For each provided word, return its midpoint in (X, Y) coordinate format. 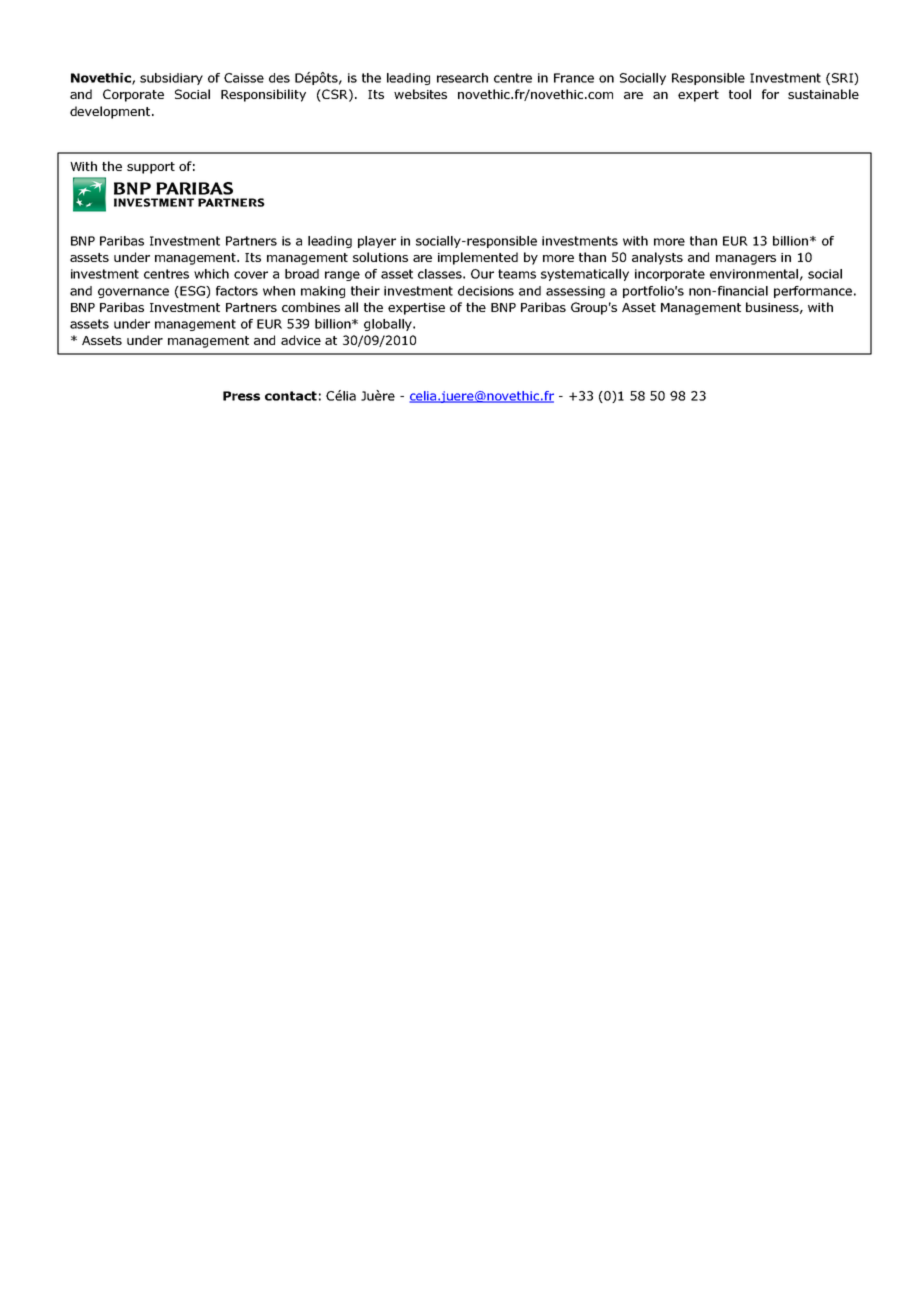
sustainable (823, 94)
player (377, 242)
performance (813, 292)
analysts (657, 258)
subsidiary (171, 79)
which (211, 274)
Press (241, 396)
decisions (486, 291)
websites (420, 94)
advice (301, 340)
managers (746, 260)
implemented (478, 258)
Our (482, 274)
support (151, 168)
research (462, 78)
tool (740, 94)
